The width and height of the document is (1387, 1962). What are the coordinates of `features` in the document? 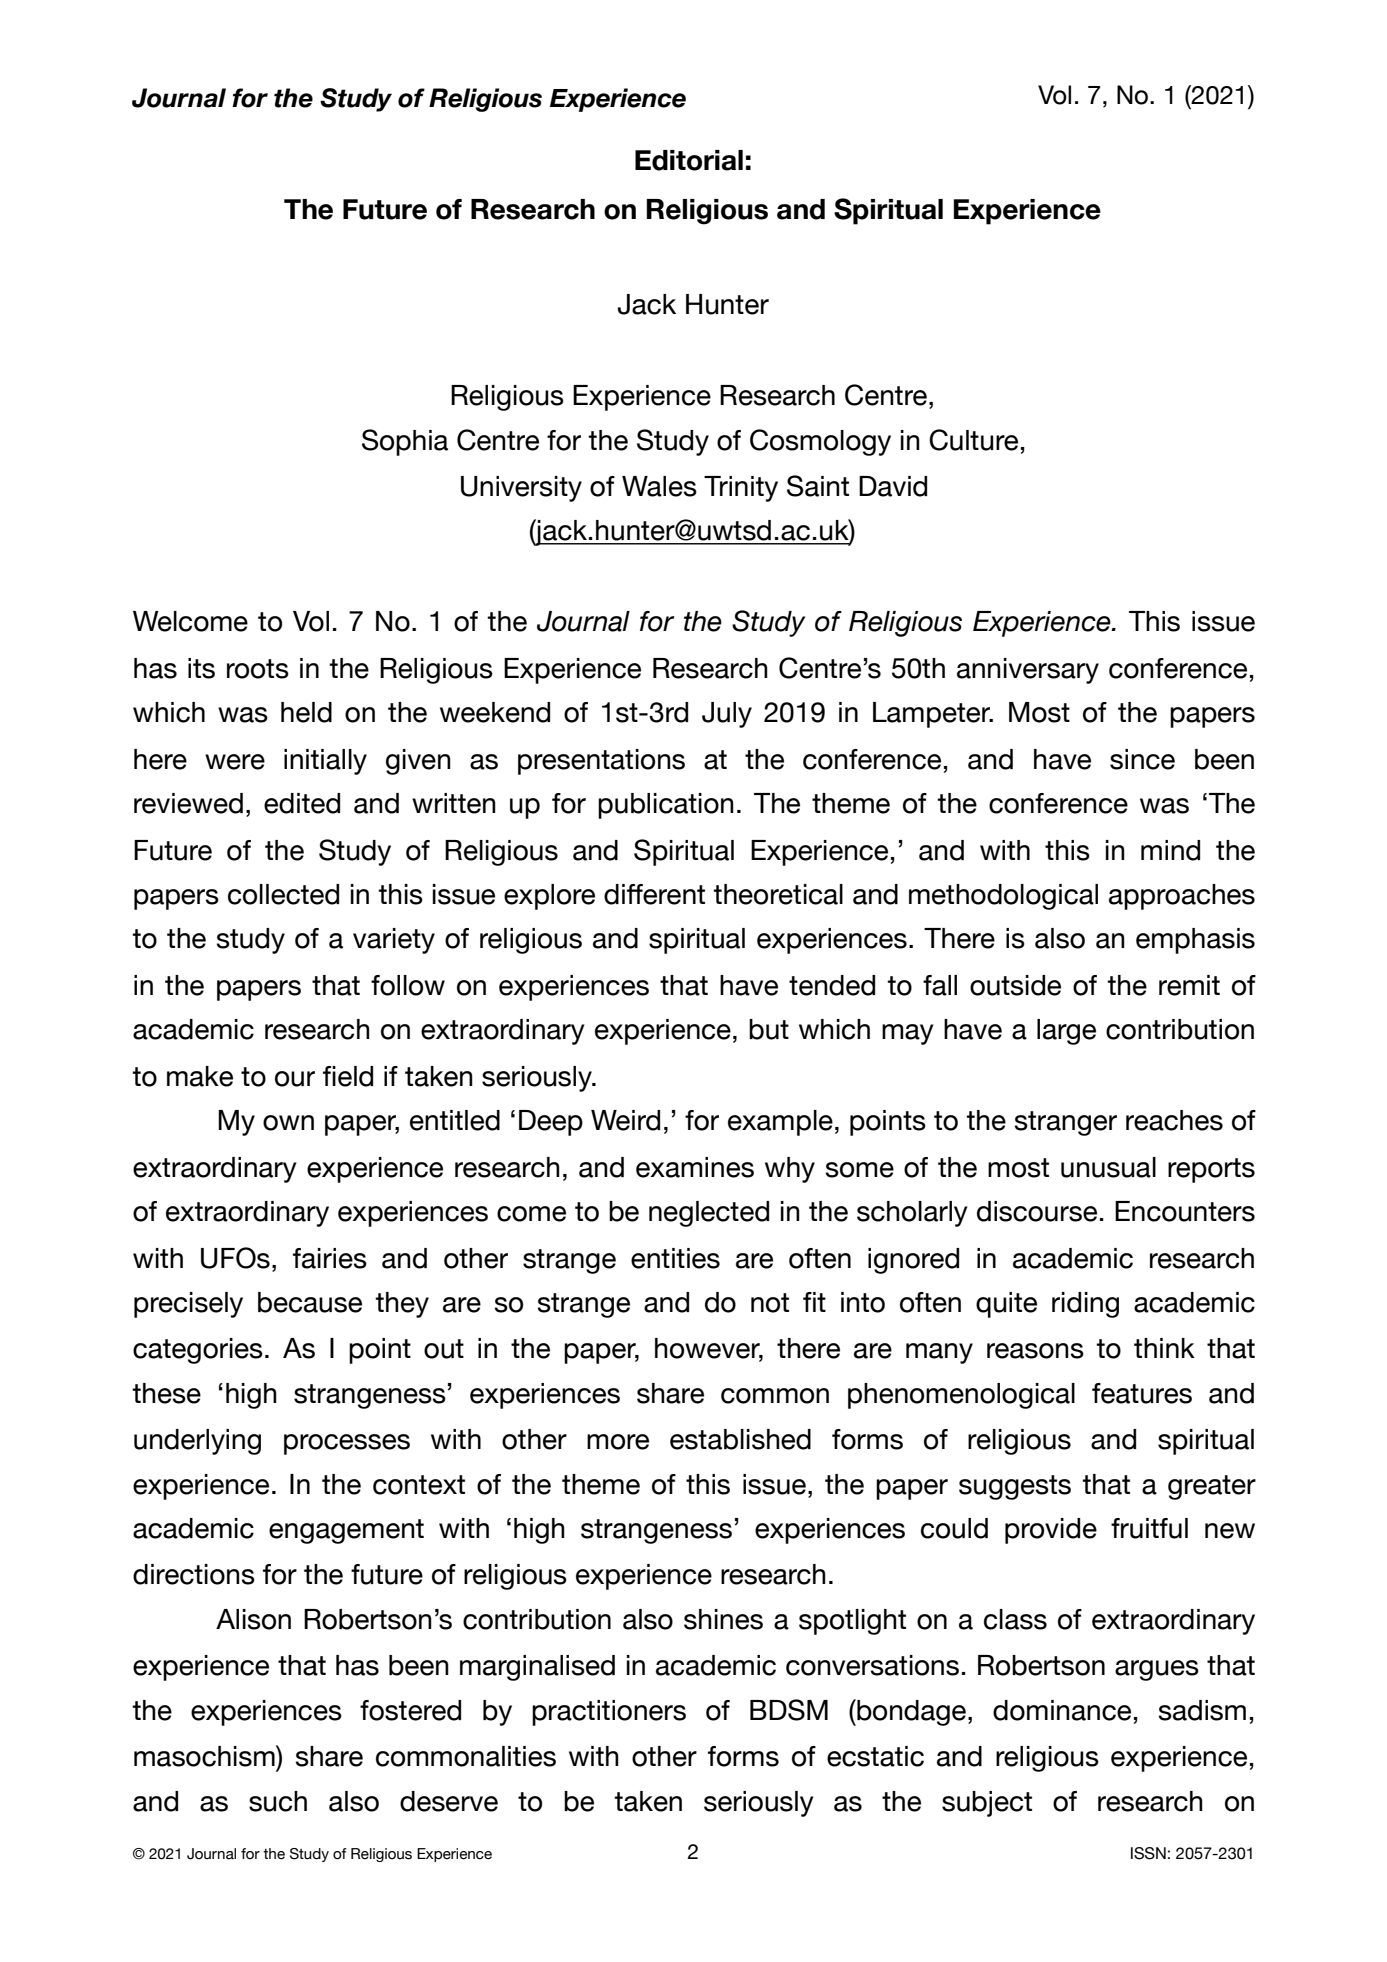 It's located at (1142, 1393).
